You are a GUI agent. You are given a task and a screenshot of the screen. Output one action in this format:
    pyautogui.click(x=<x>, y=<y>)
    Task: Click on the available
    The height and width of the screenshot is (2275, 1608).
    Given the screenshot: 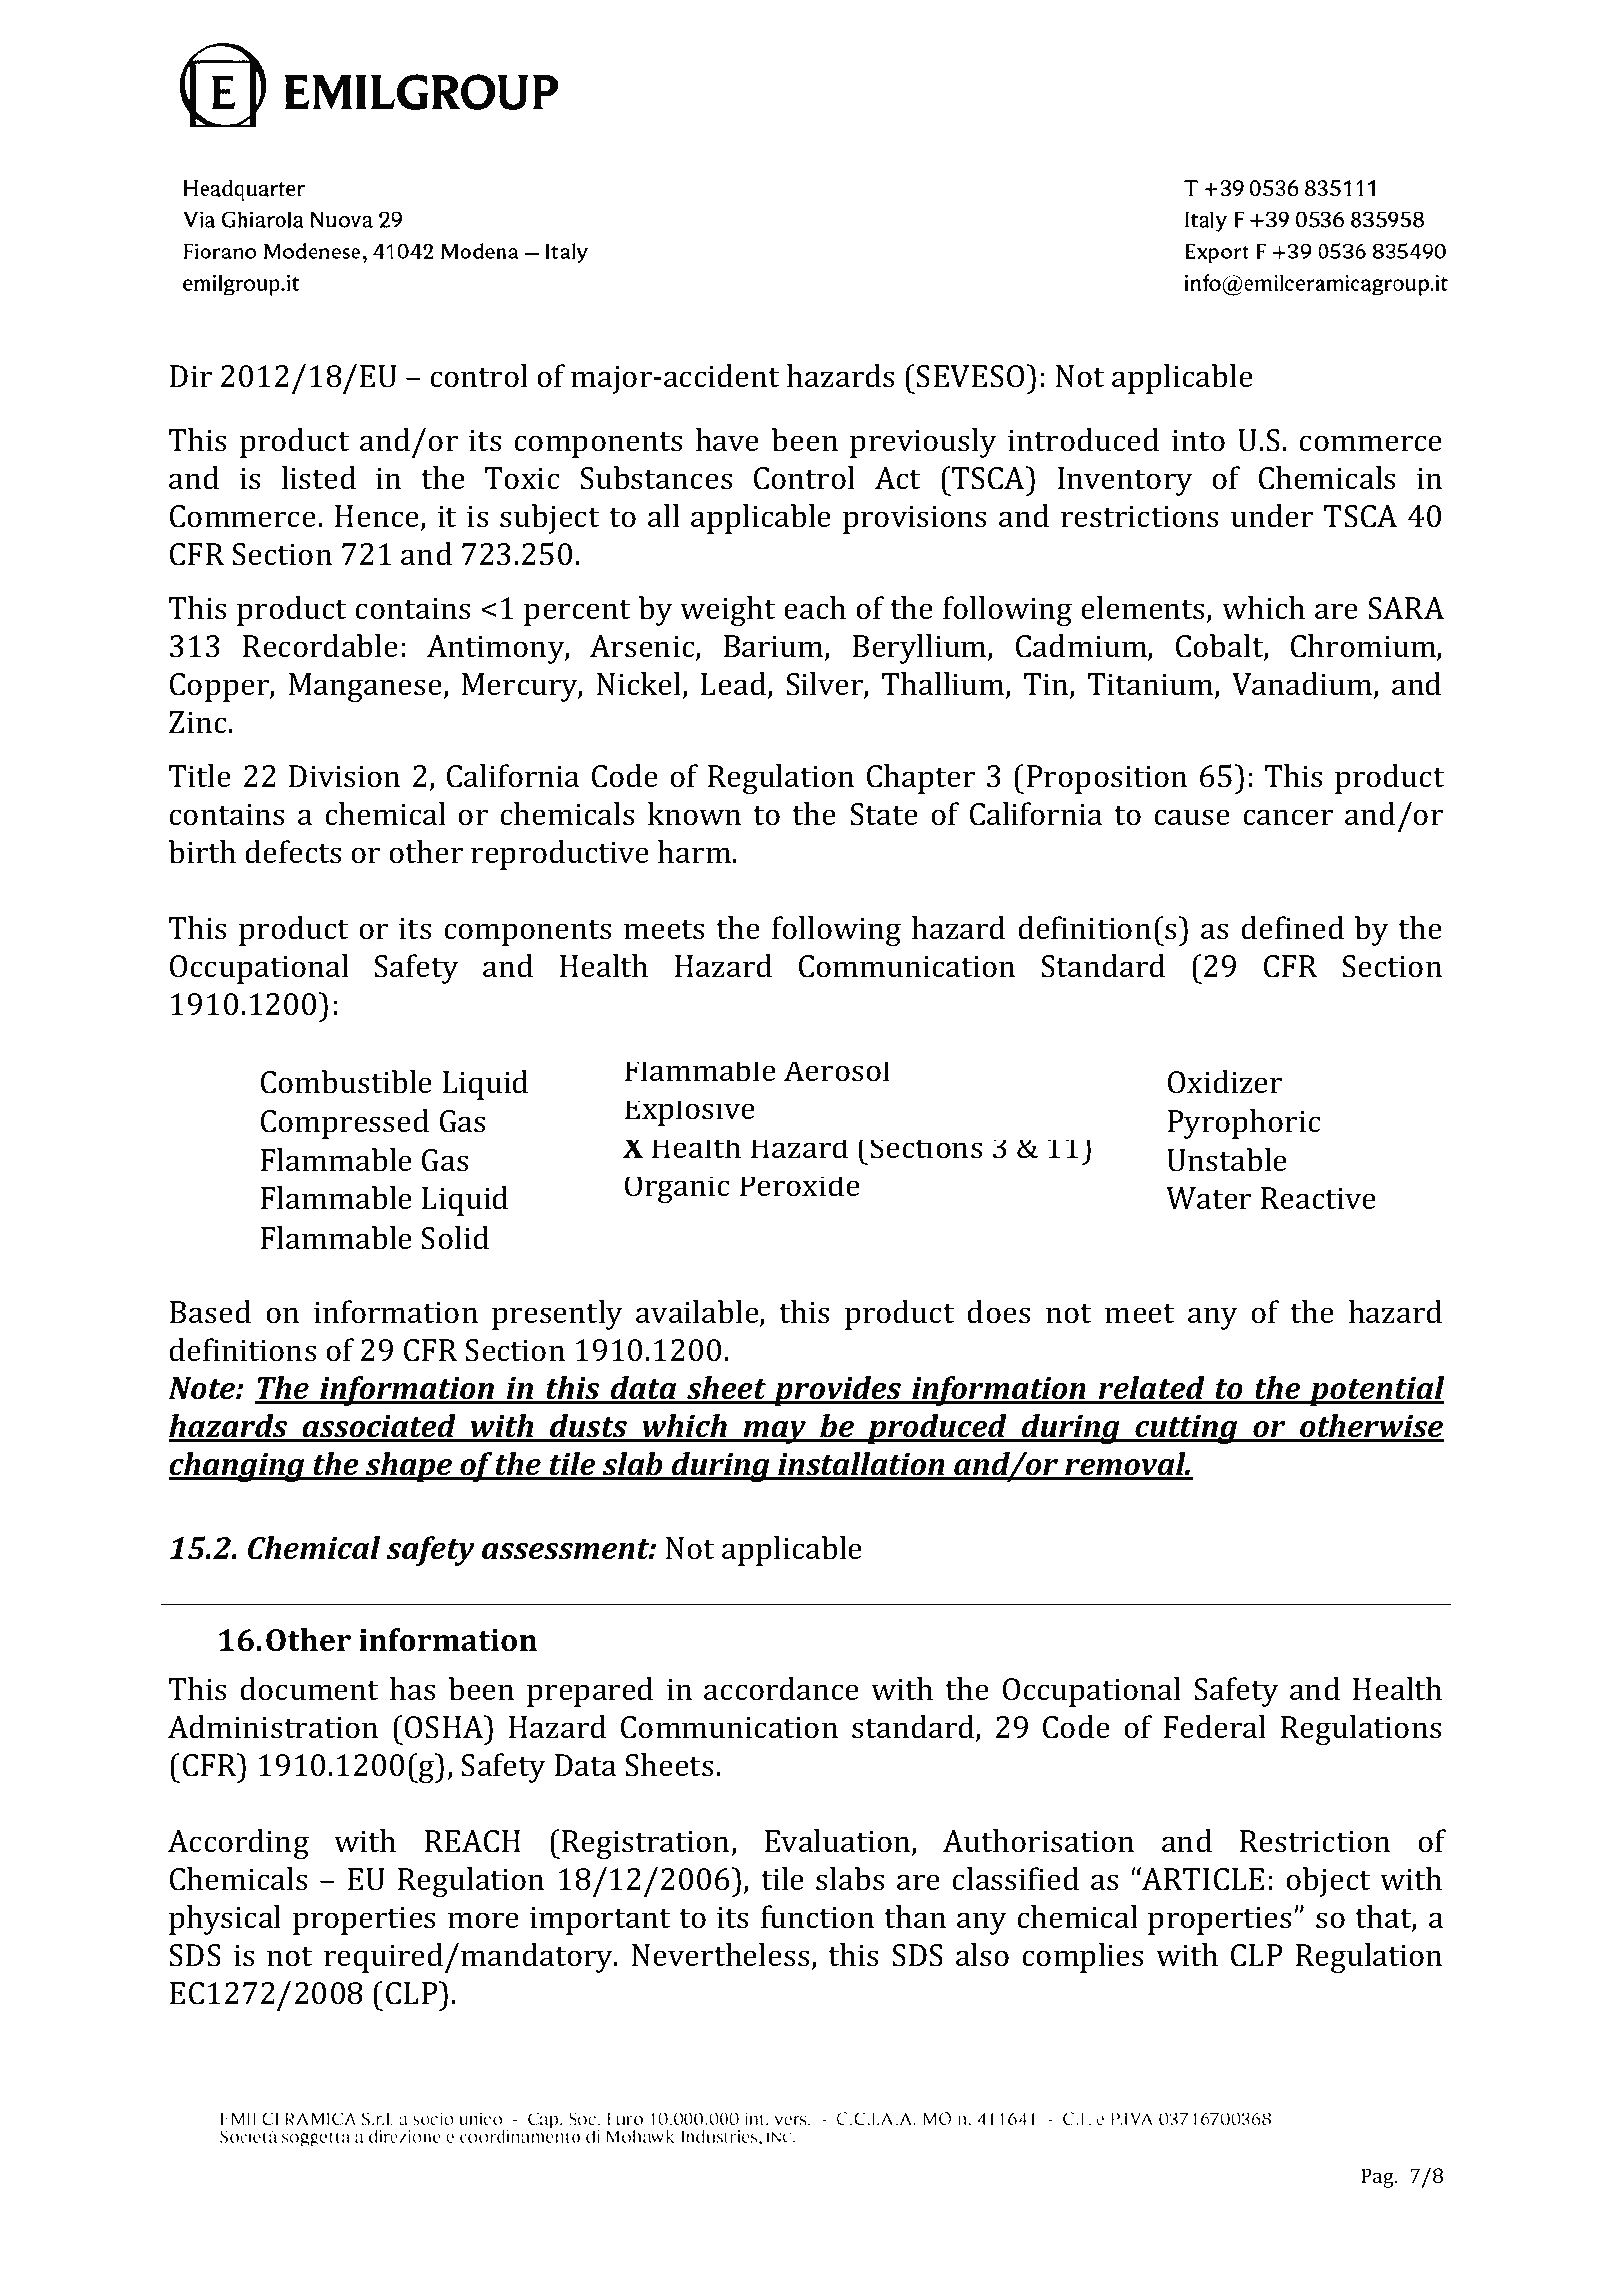 What is the action you would take?
    pyautogui.click(x=698, y=1313)
